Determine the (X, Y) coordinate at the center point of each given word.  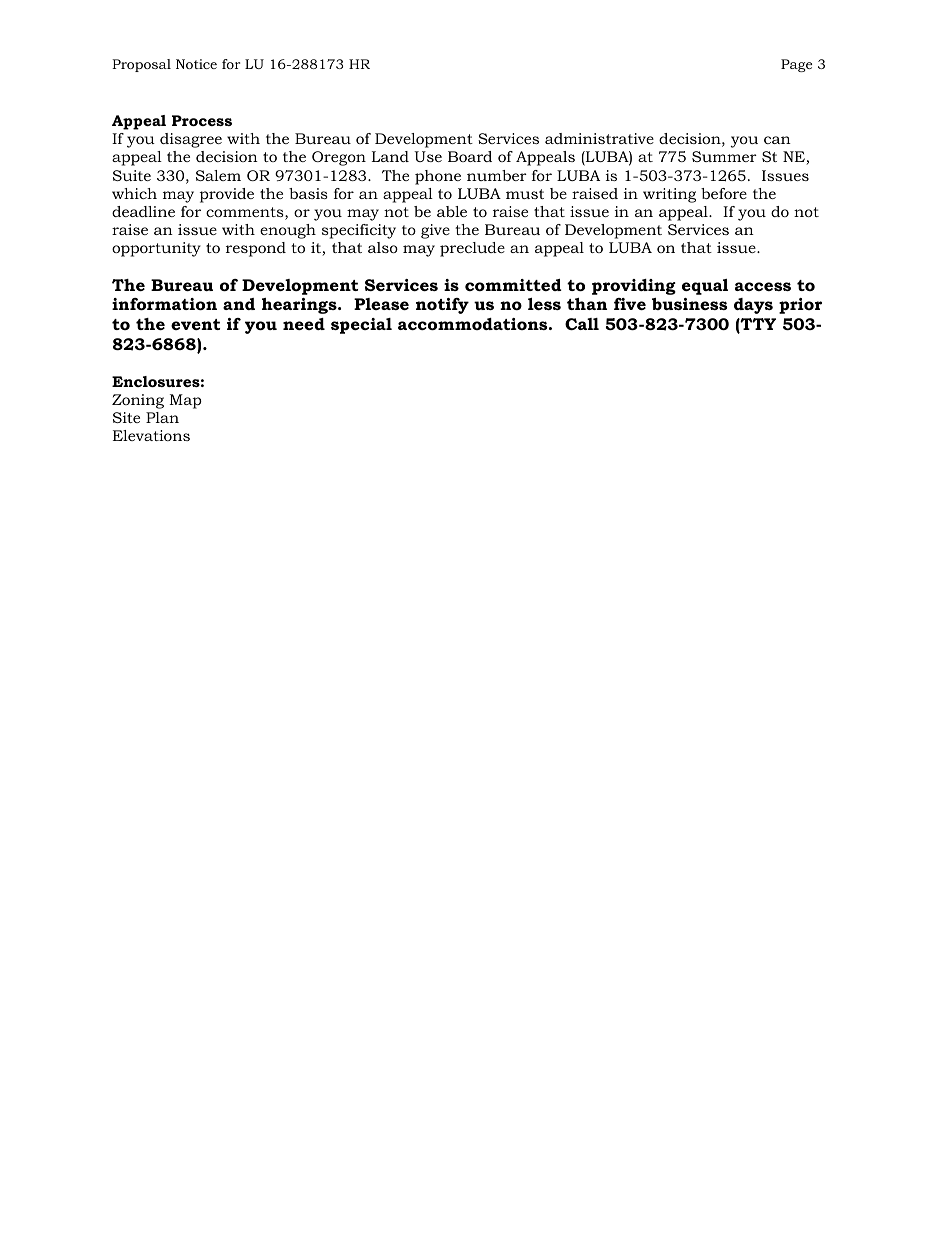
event (195, 324)
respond (256, 249)
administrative (599, 138)
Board (470, 156)
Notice (196, 64)
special (361, 326)
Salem (218, 175)
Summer (724, 156)
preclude (472, 249)
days (753, 306)
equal (705, 287)
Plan (162, 417)
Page (796, 65)
